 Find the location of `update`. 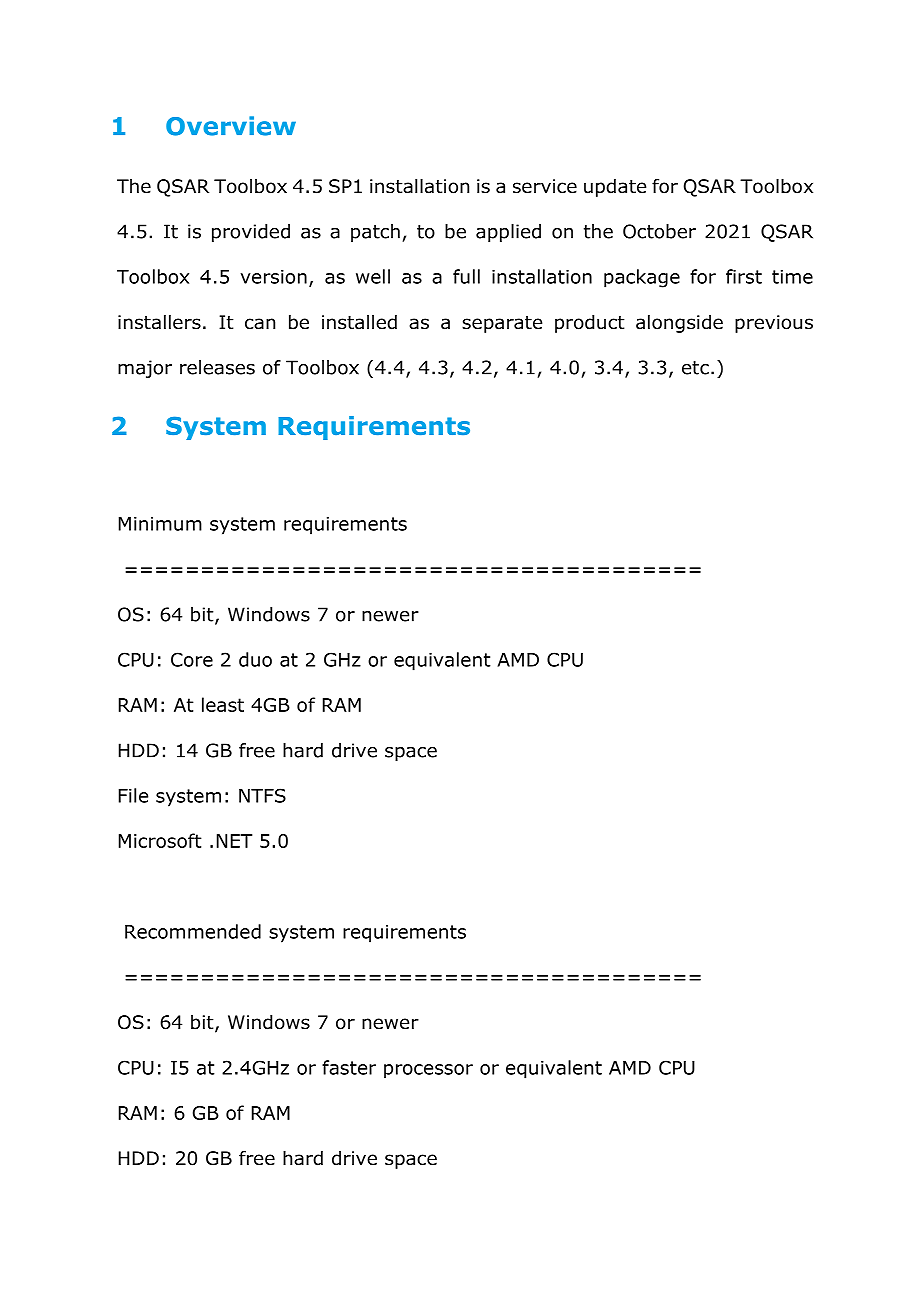

update is located at coordinates (615, 188).
